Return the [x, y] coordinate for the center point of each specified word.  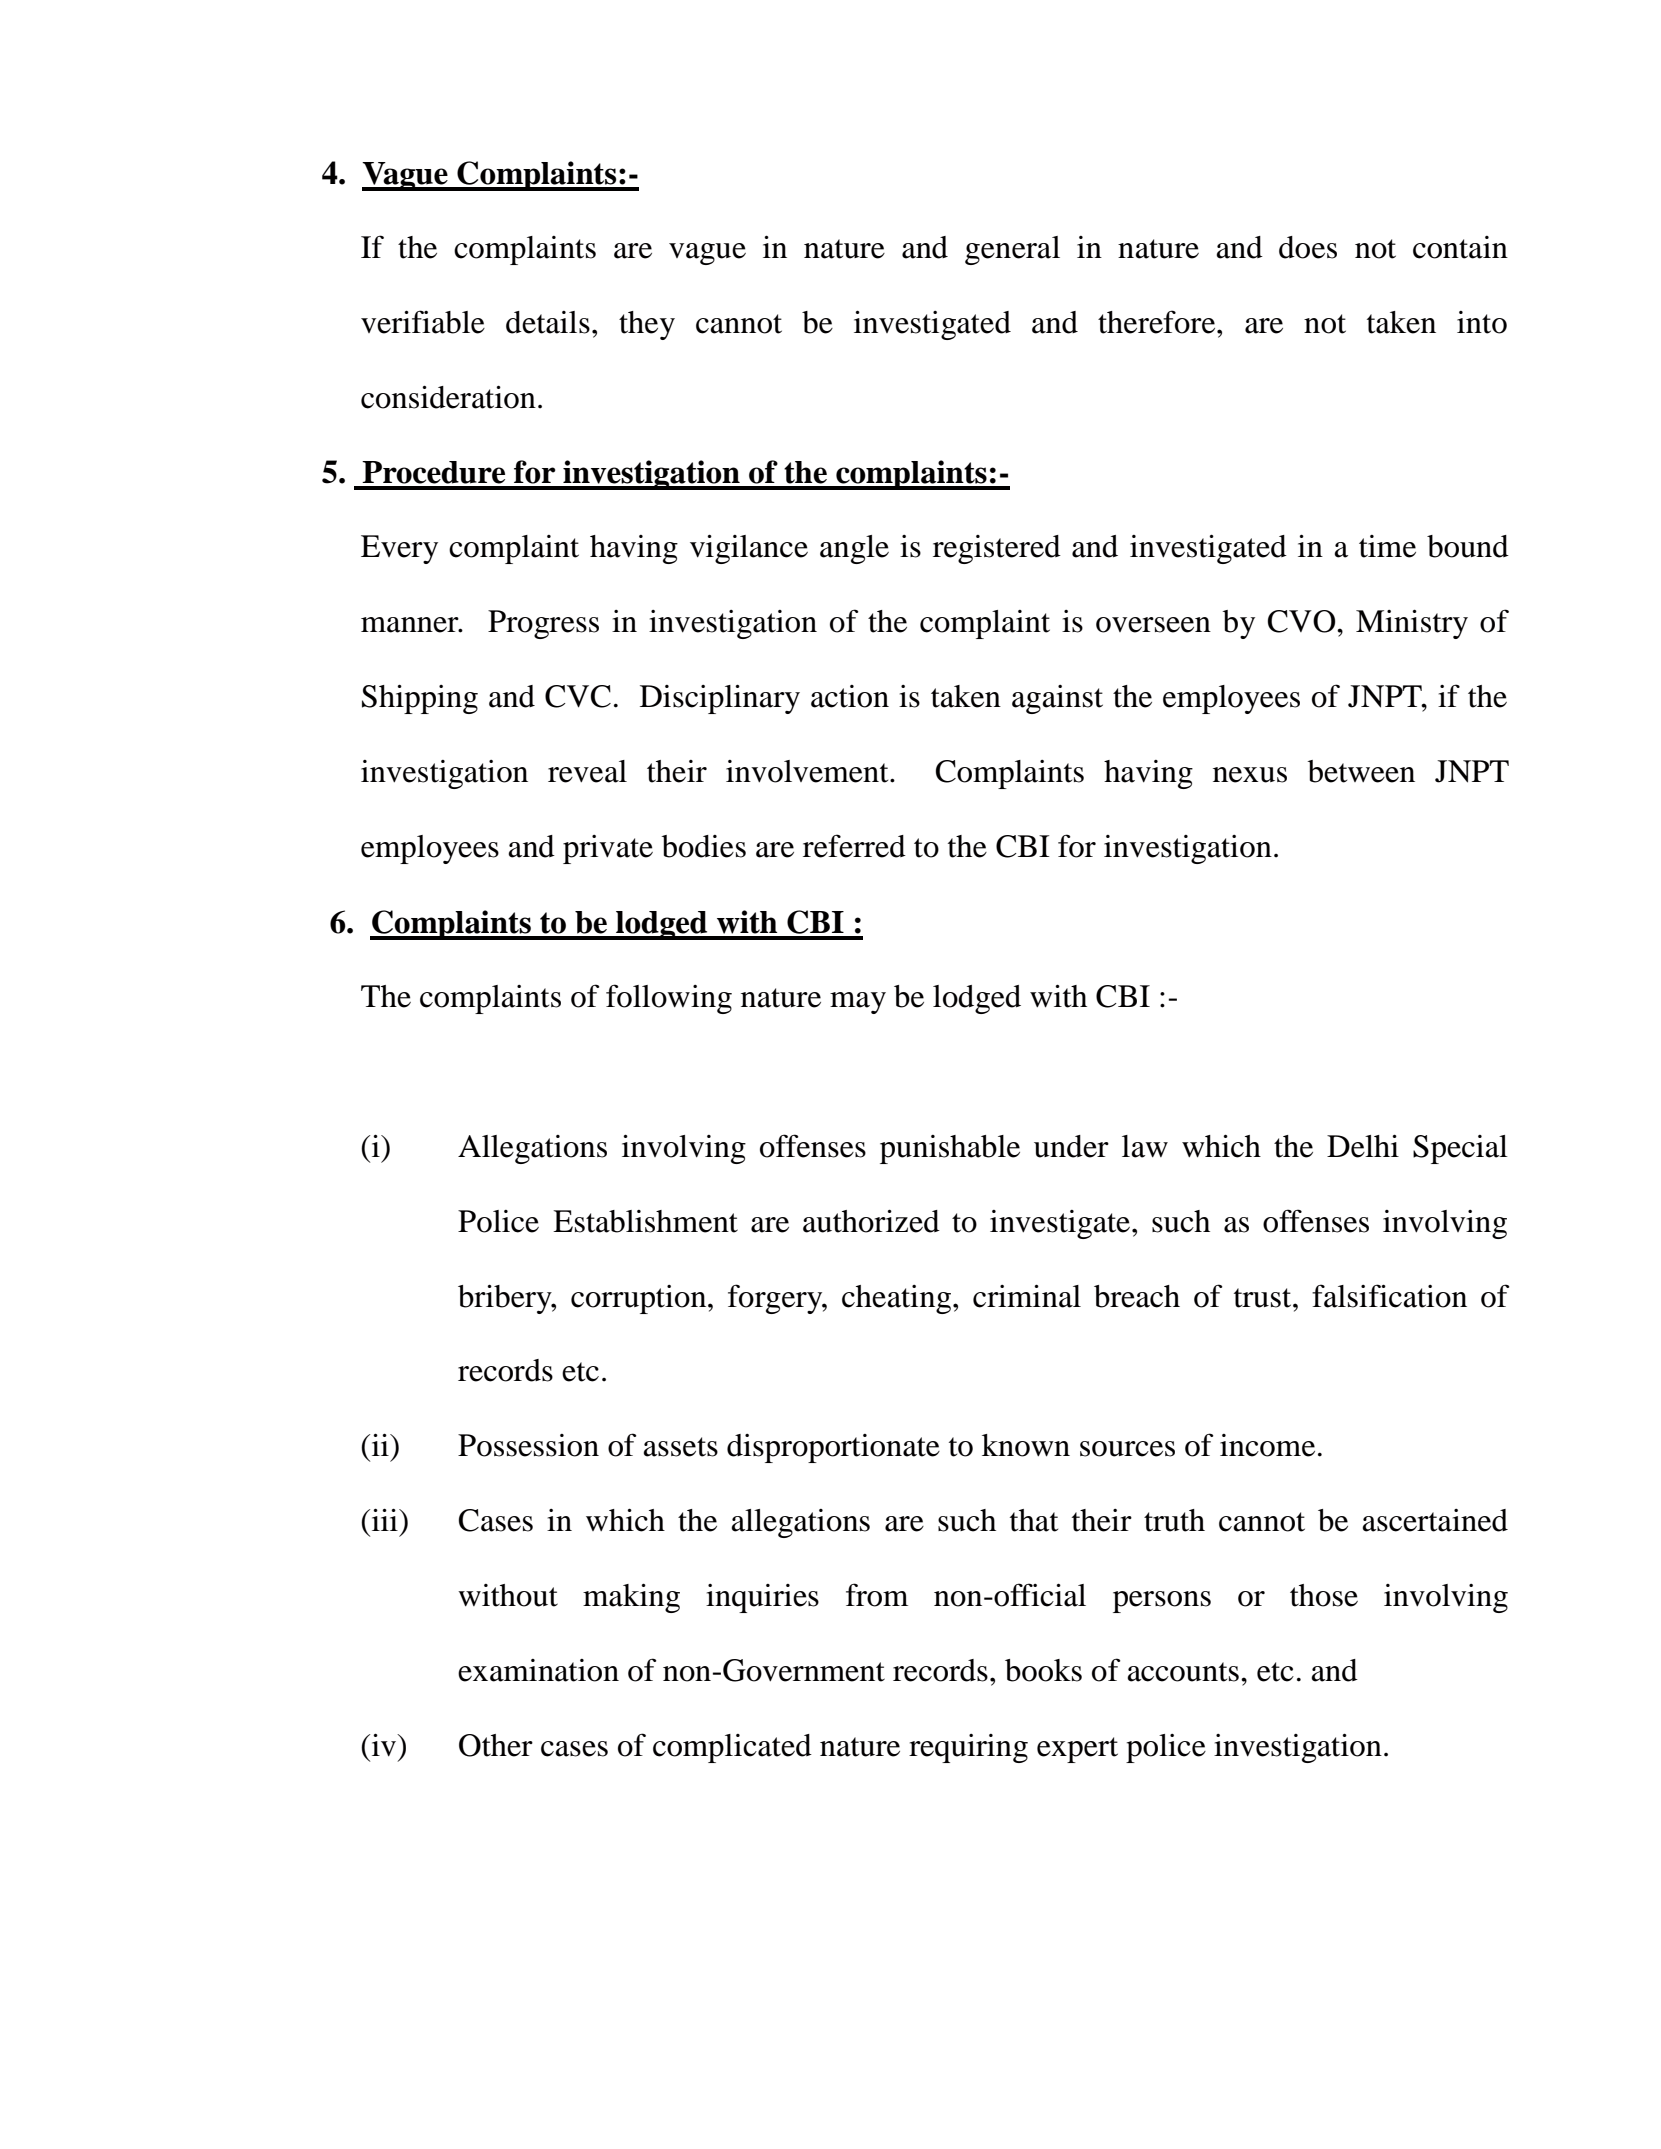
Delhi [1363, 1146]
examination [538, 1670]
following [669, 999]
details [548, 322]
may [858, 1003]
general [1012, 250]
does [1308, 247]
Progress [543, 624]
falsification [1389, 1296]
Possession [528, 1445]
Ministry [1412, 624]
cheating [896, 1299]
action [850, 696]
